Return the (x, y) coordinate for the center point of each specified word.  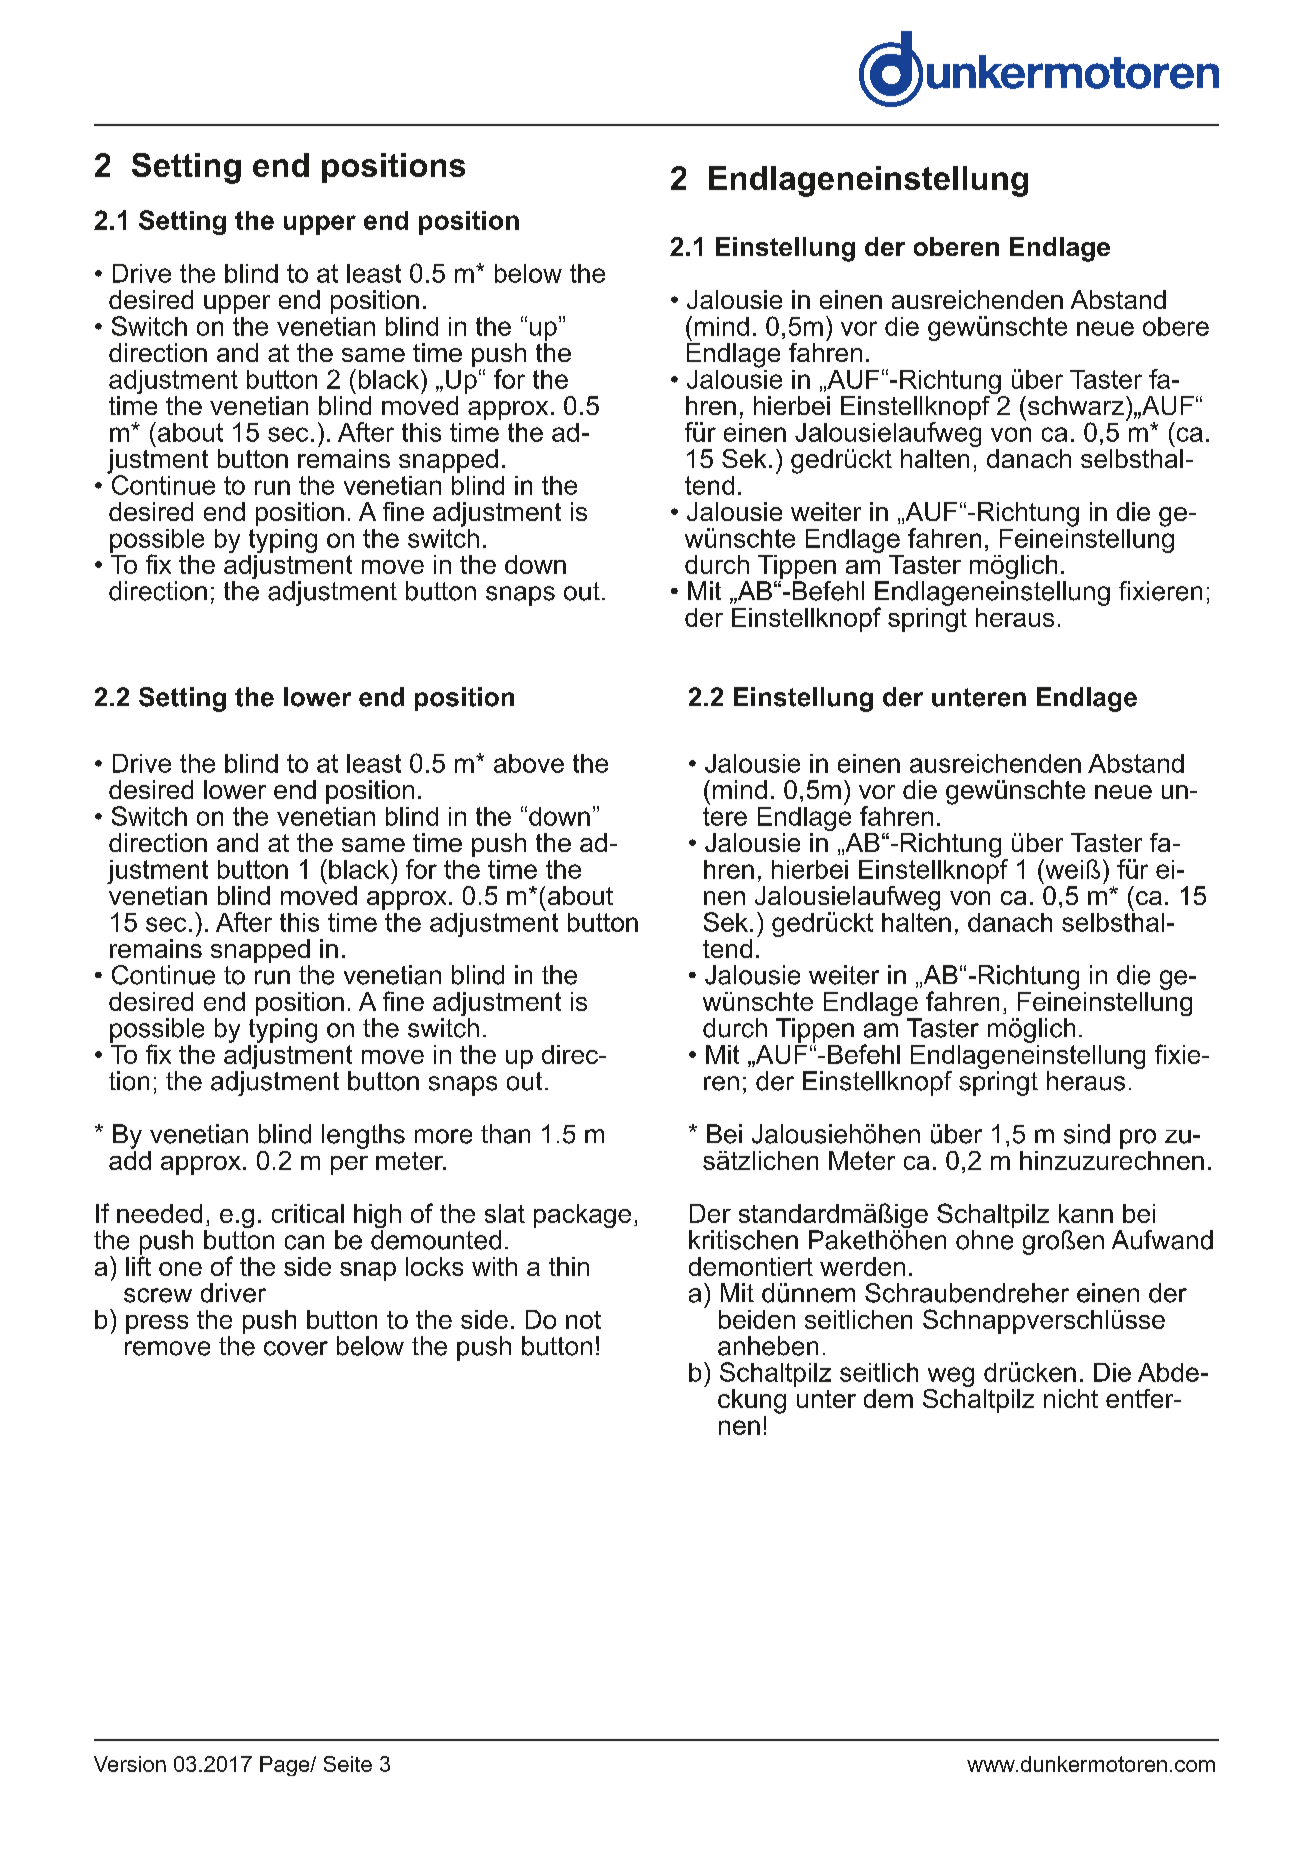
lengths (363, 1136)
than (505, 1134)
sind (1087, 1134)
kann (1086, 1213)
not (583, 1320)
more (443, 1136)
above (529, 763)
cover (296, 1348)
